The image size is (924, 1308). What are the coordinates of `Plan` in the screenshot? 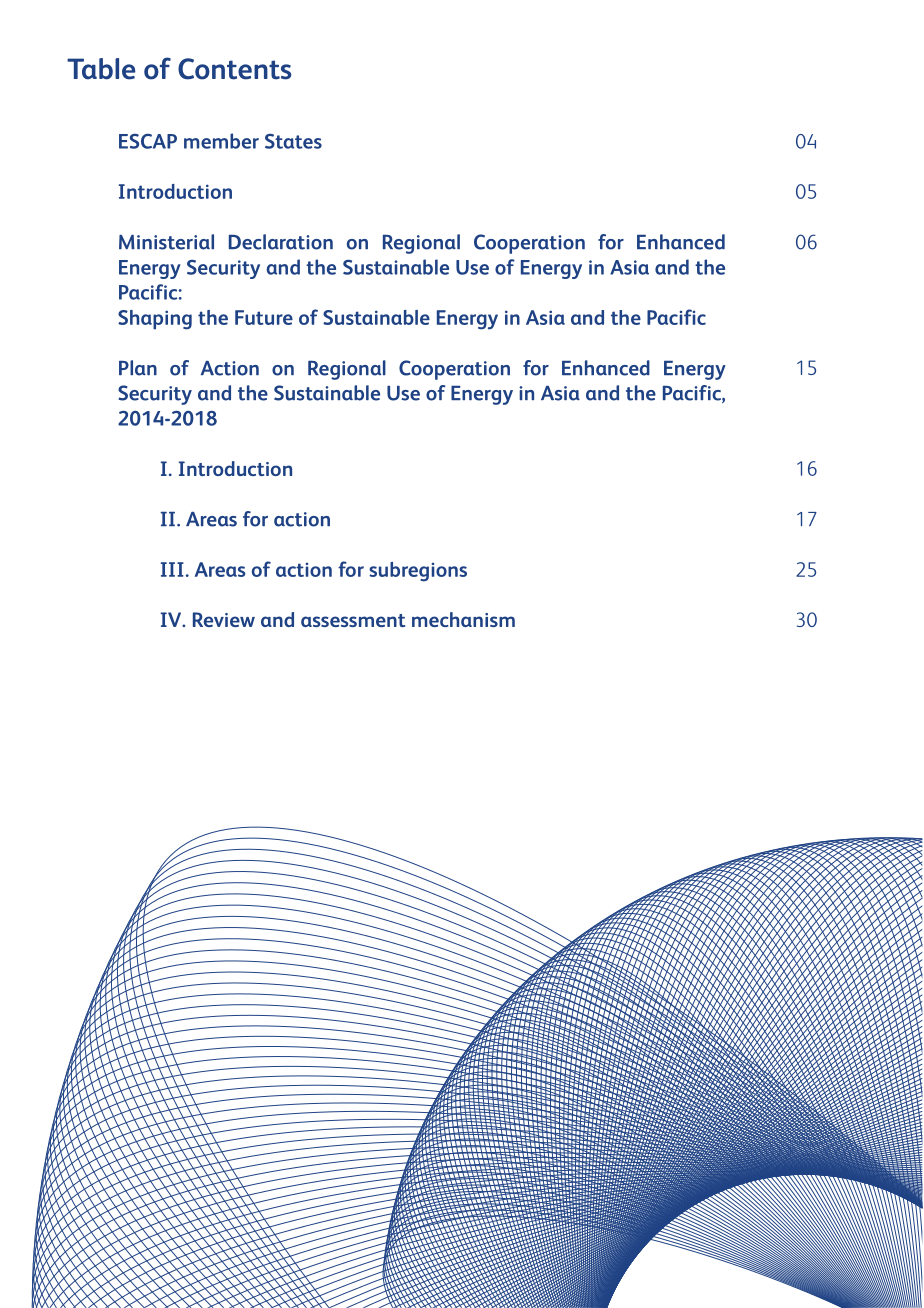 It's located at (138, 368).
